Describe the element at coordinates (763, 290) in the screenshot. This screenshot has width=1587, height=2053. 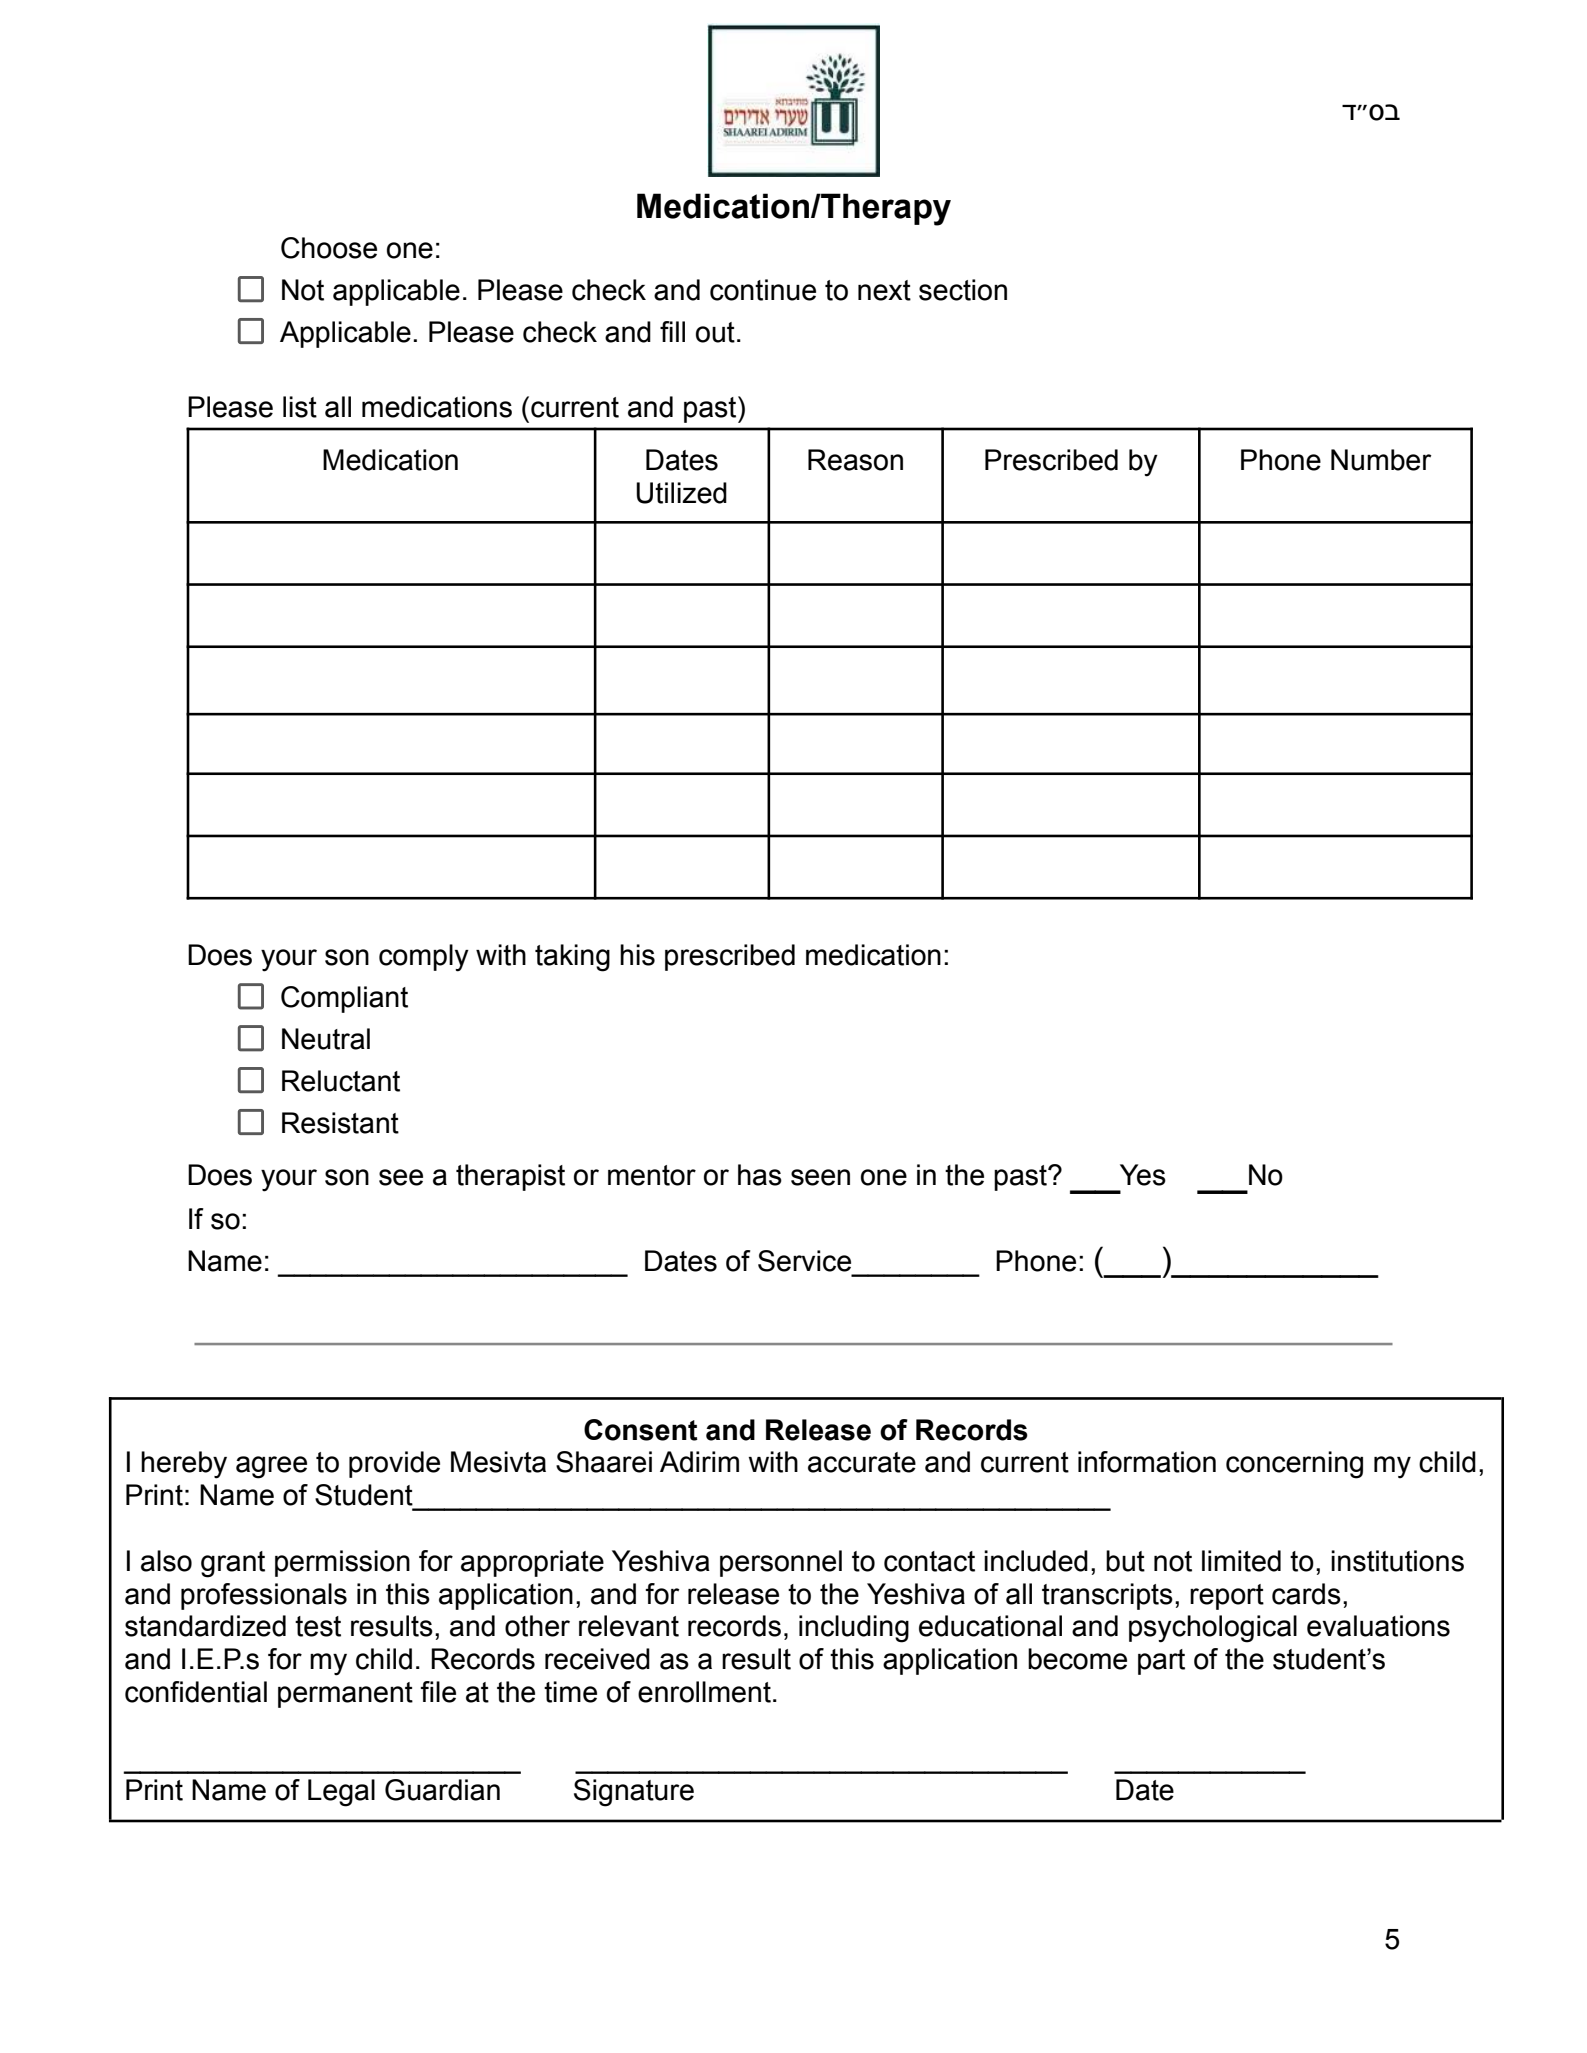
I see `continue` at that location.
